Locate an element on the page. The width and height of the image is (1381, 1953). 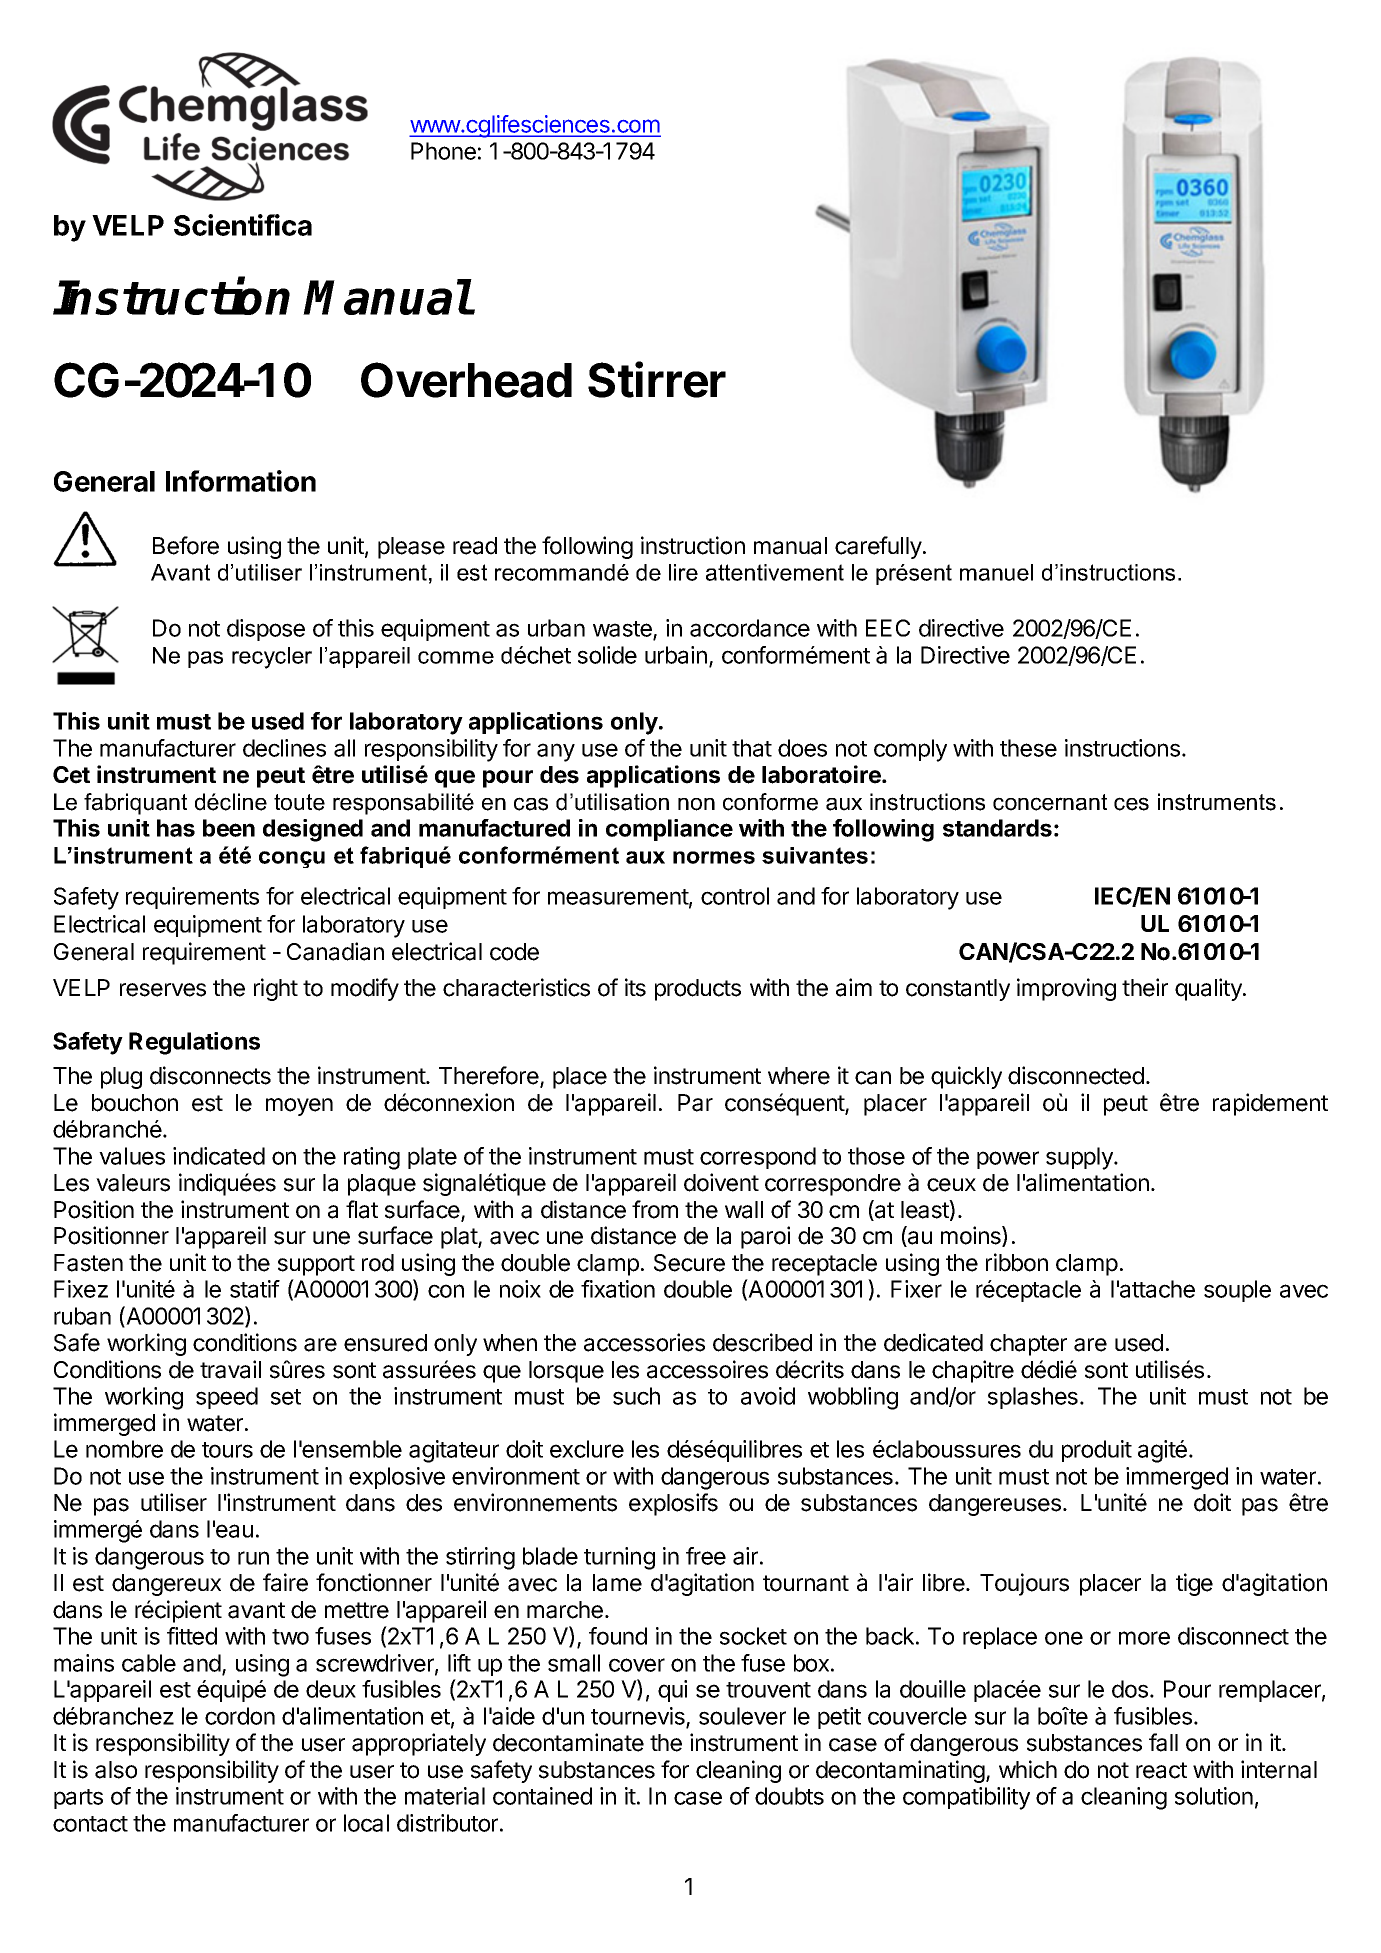
their is located at coordinates (1145, 987).
